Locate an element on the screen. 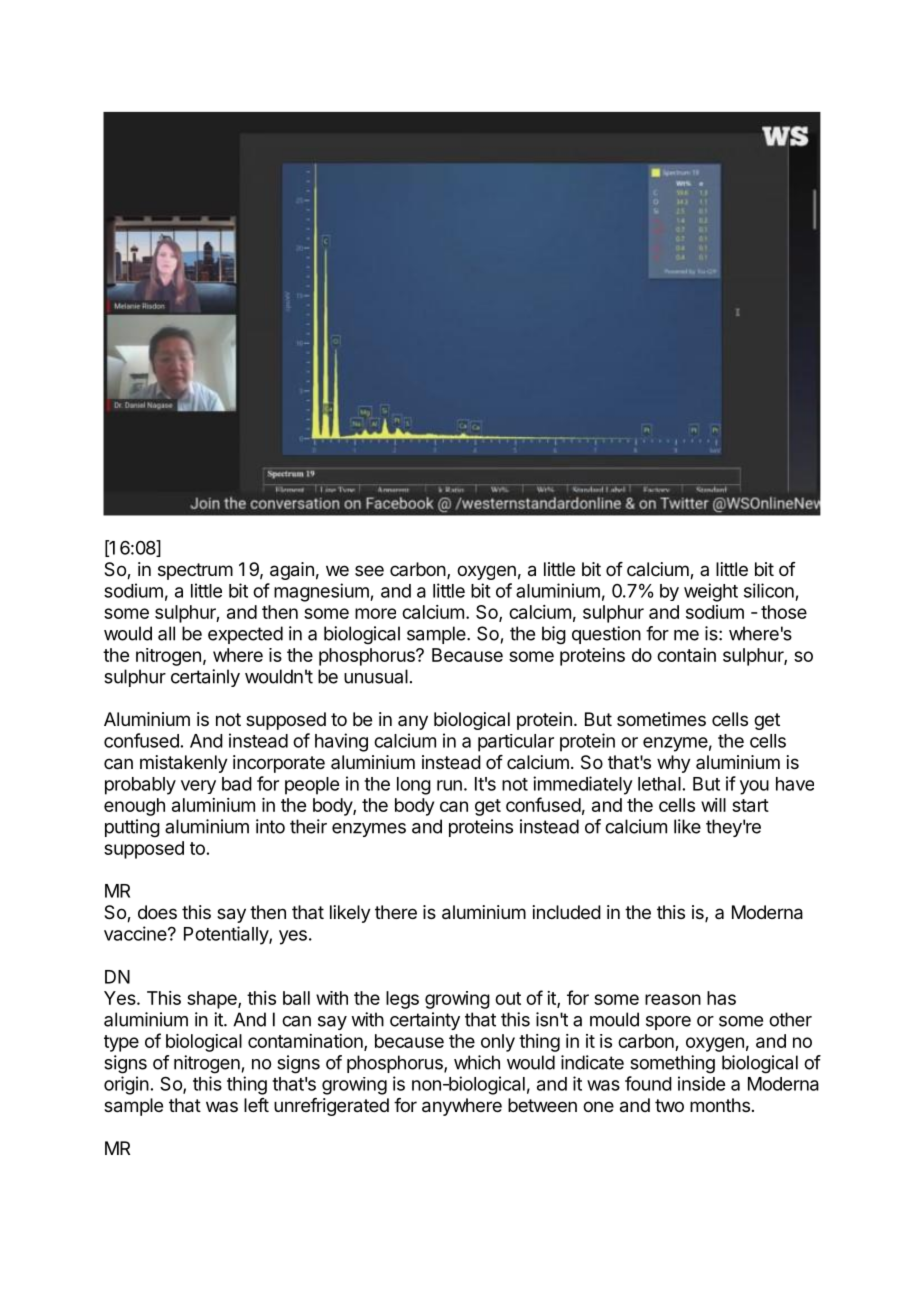 The height and width of the screenshot is (1308, 924). inside is located at coordinates (701, 1083).
